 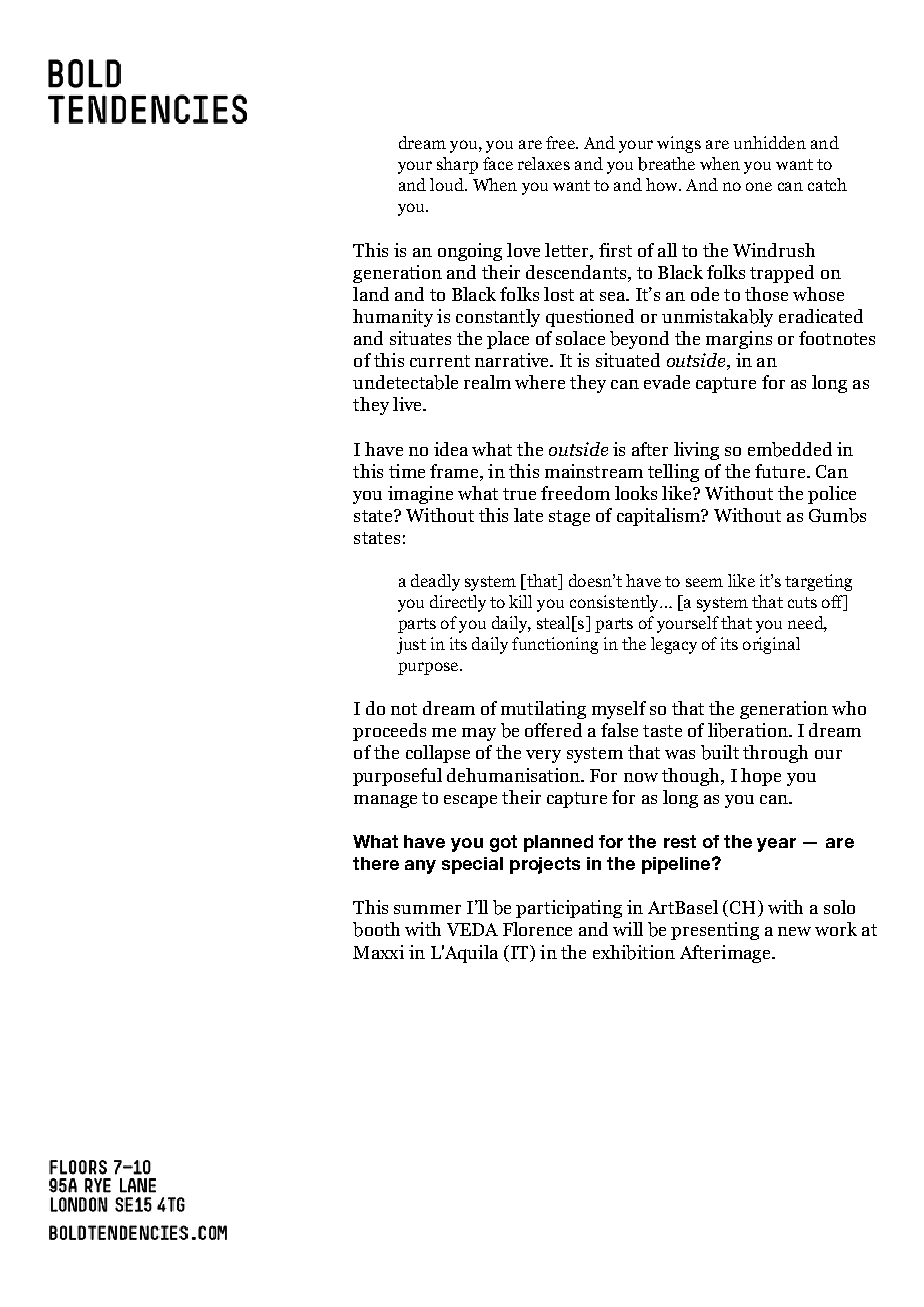 What do you see at coordinates (818, 582) in the screenshot?
I see `targeting` at bounding box center [818, 582].
